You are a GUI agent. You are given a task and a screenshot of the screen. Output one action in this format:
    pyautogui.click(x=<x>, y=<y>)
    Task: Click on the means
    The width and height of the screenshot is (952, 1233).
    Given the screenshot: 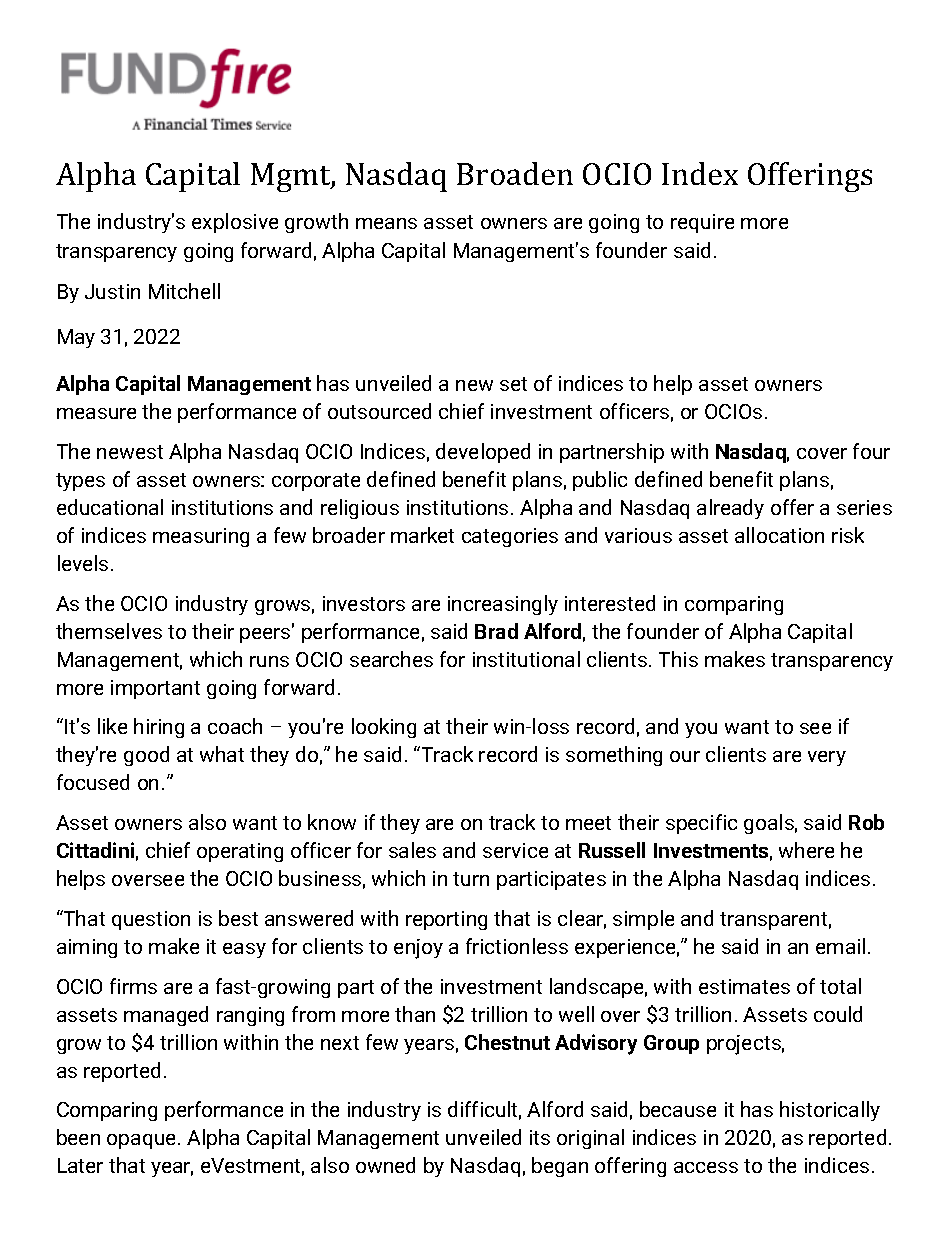 What is the action you would take?
    pyautogui.click(x=386, y=223)
